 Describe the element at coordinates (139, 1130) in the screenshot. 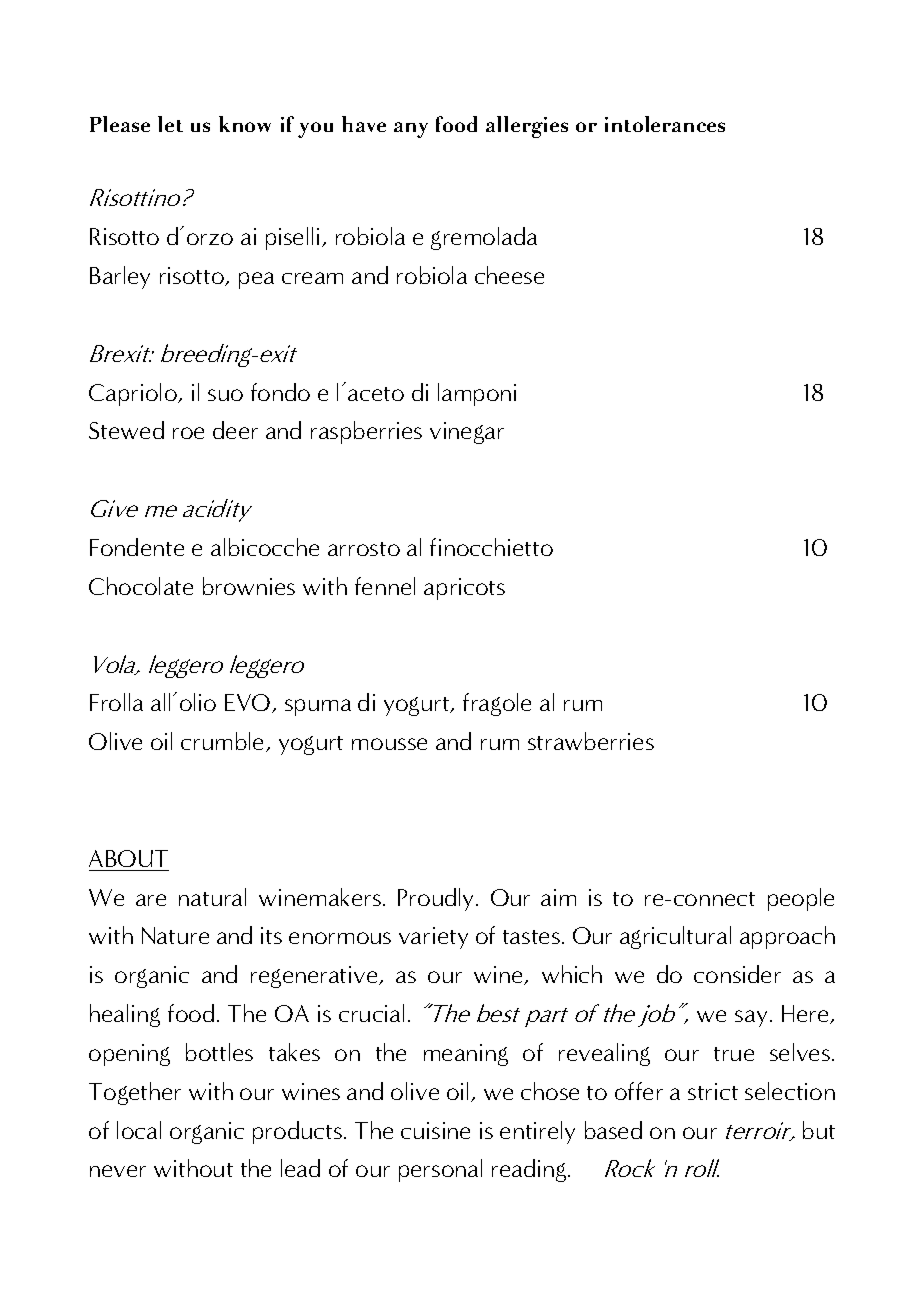

I see `local` at that location.
